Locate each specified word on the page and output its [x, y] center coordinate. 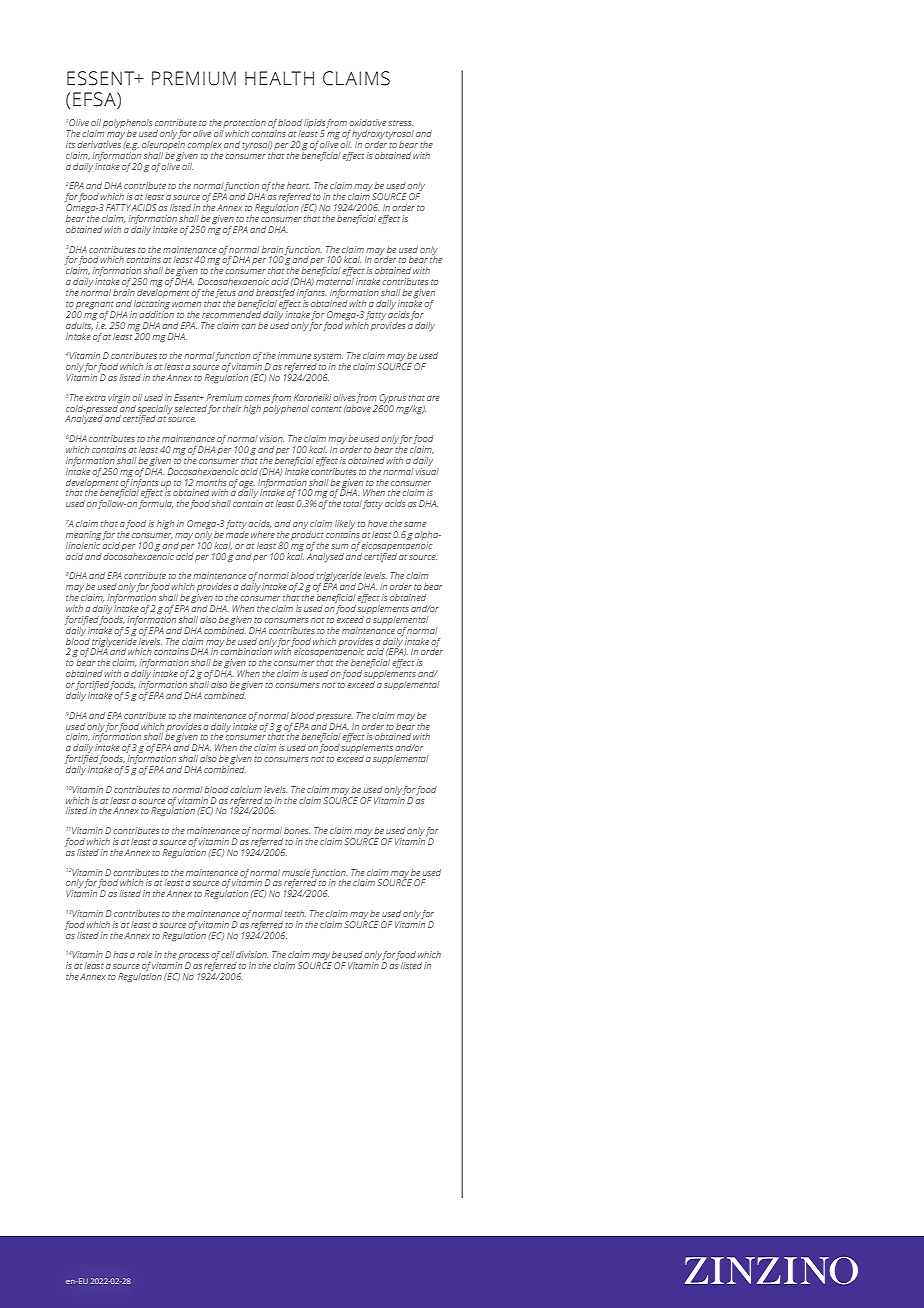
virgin [119, 398]
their [232, 408]
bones [297, 830]
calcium [246, 789]
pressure [334, 717]
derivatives [99, 143]
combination [246, 650]
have [377, 523]
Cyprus [392, 398]
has [120, 954]
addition [156, 313]
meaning [84, 537]
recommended [231, 313]
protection [244, 125]
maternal [335, 281]
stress [400, 123]
